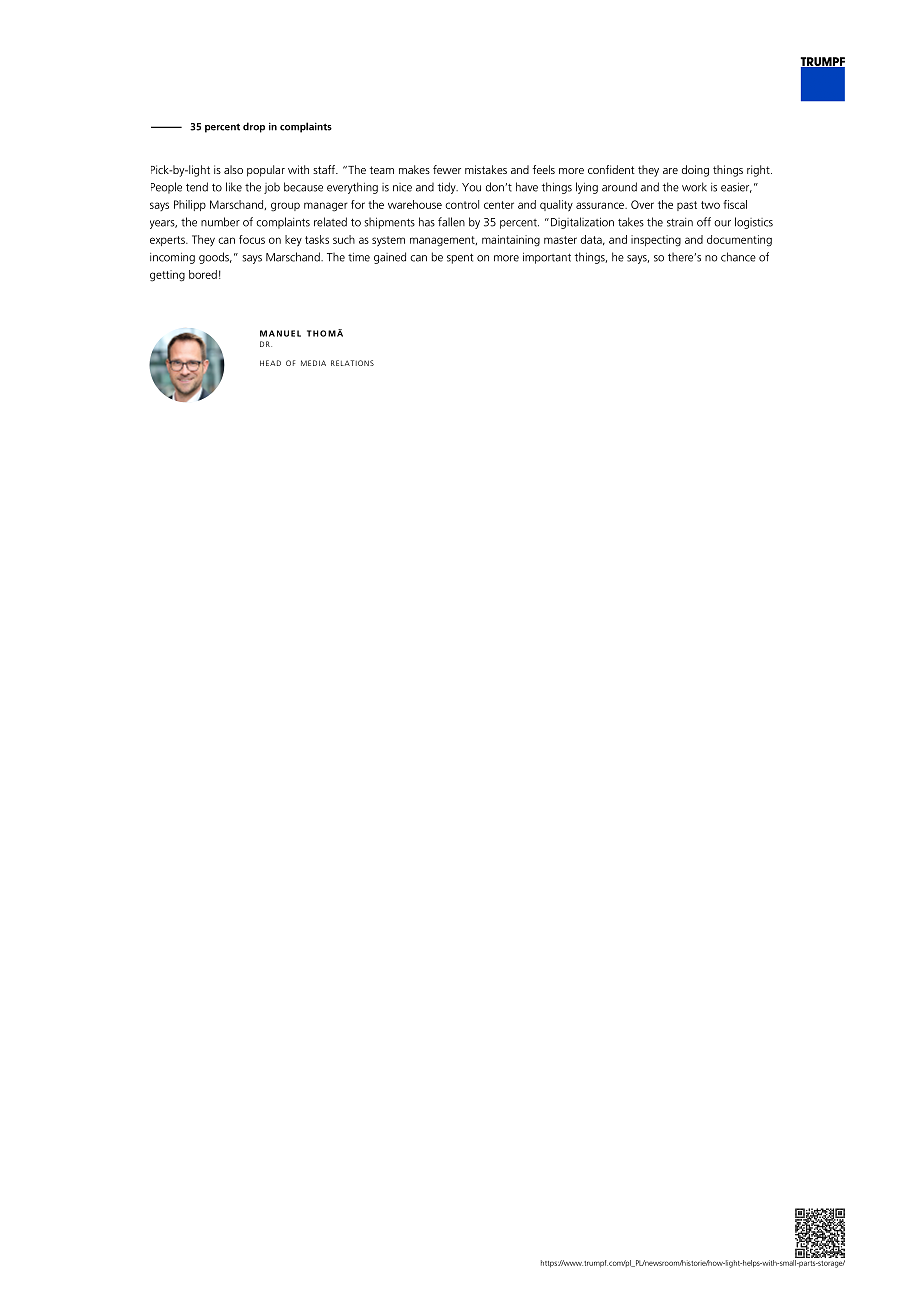 This screenshot has height=1308, width=924. What do you see at coordinates (285, 207) in the screenshot?
I see `group` at bounding box center [285, 207].
